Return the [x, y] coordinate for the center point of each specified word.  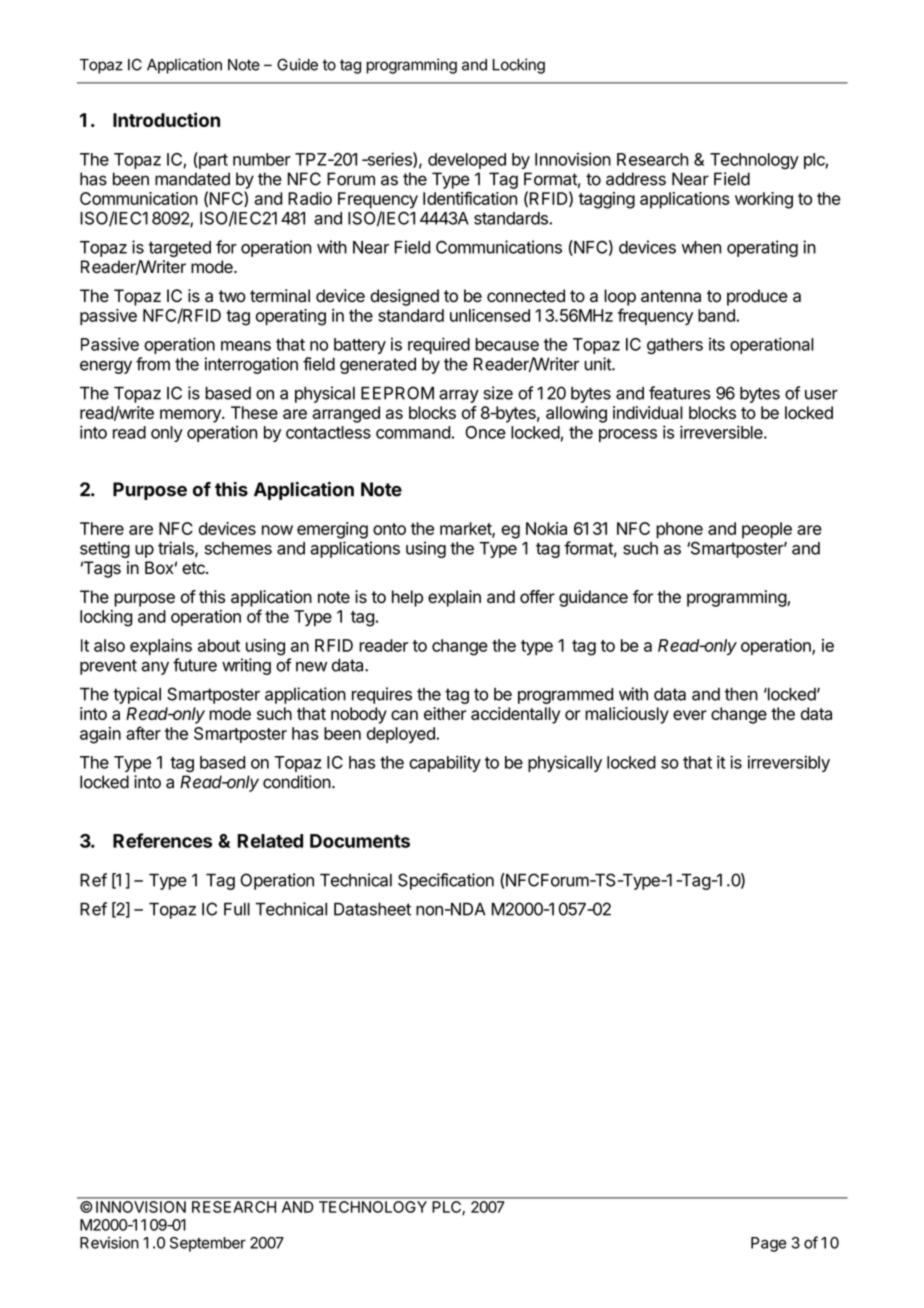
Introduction [166, 119]
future [195, 665]
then [741, 694]
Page [769, 1244]
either [445, 713]
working [764, 200]
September [208, 1244]
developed [467, 161]
